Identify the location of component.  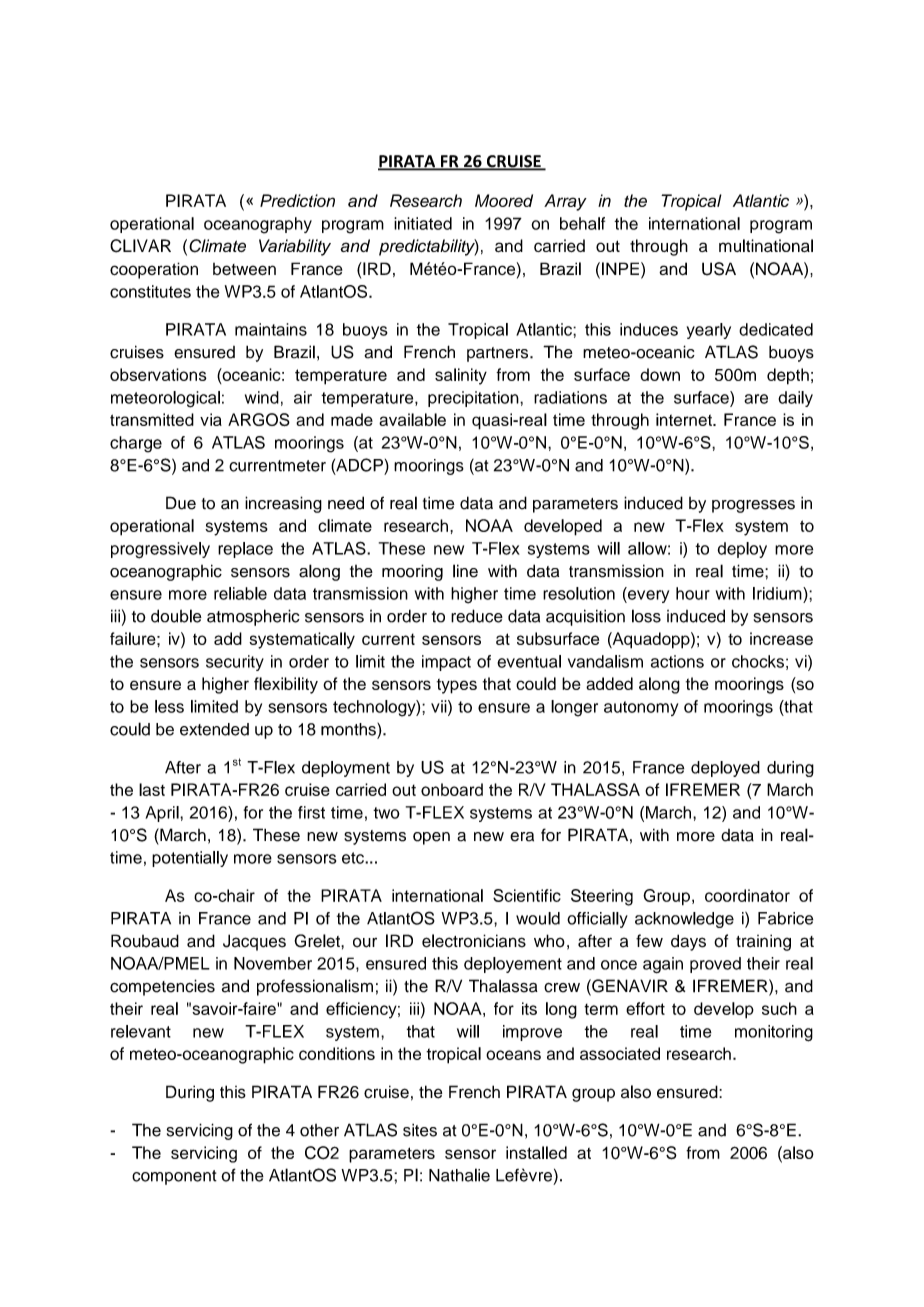
(174, 1177).
